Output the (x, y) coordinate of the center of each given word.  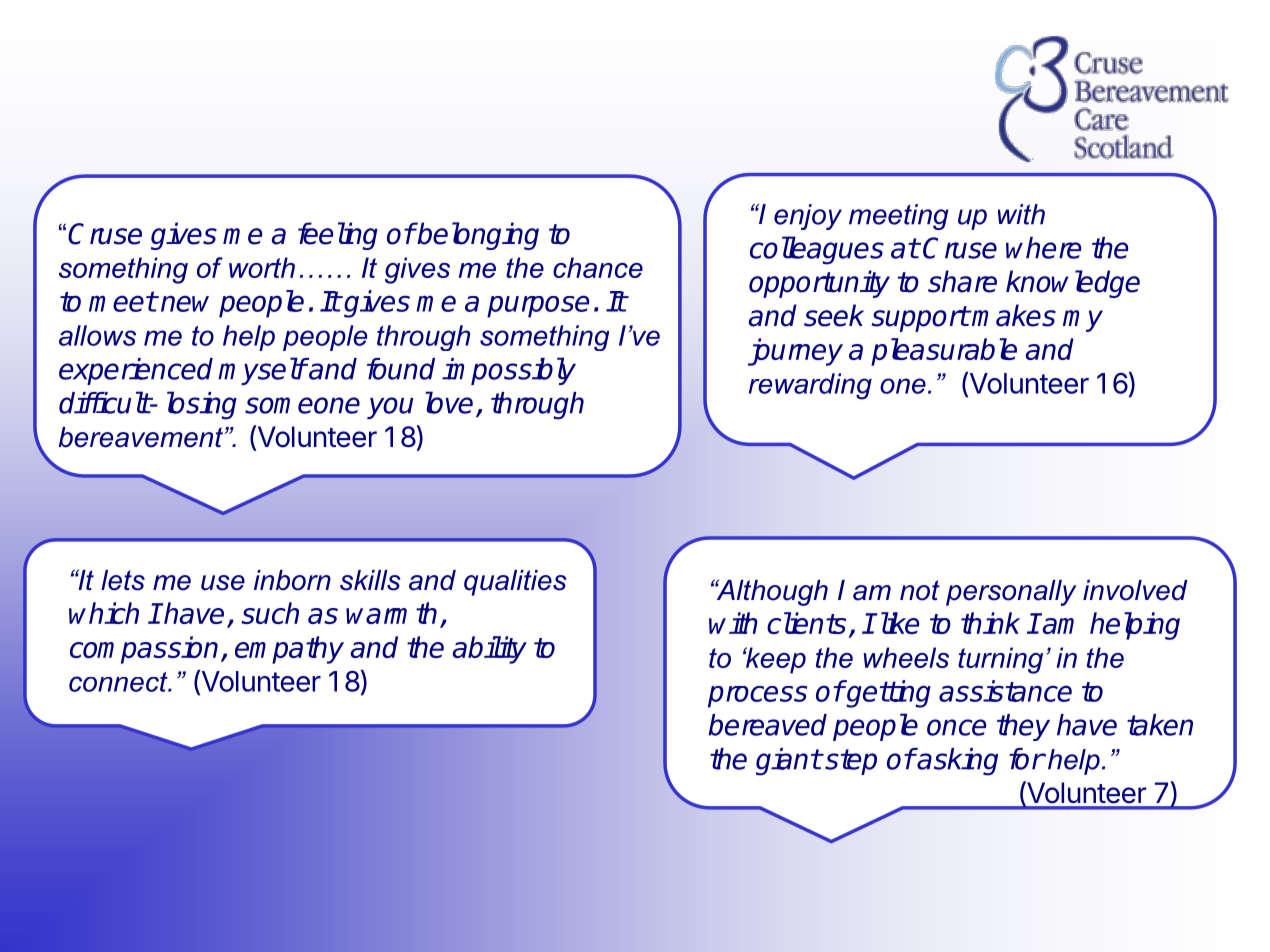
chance (598, 267)
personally (1011, 593)
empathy (289, 650)
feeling (338, 236)
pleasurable (944, 352)
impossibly (509, 371)
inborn (292, 580)
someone (302, 405)
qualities (515, 583)
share (962, 281)
